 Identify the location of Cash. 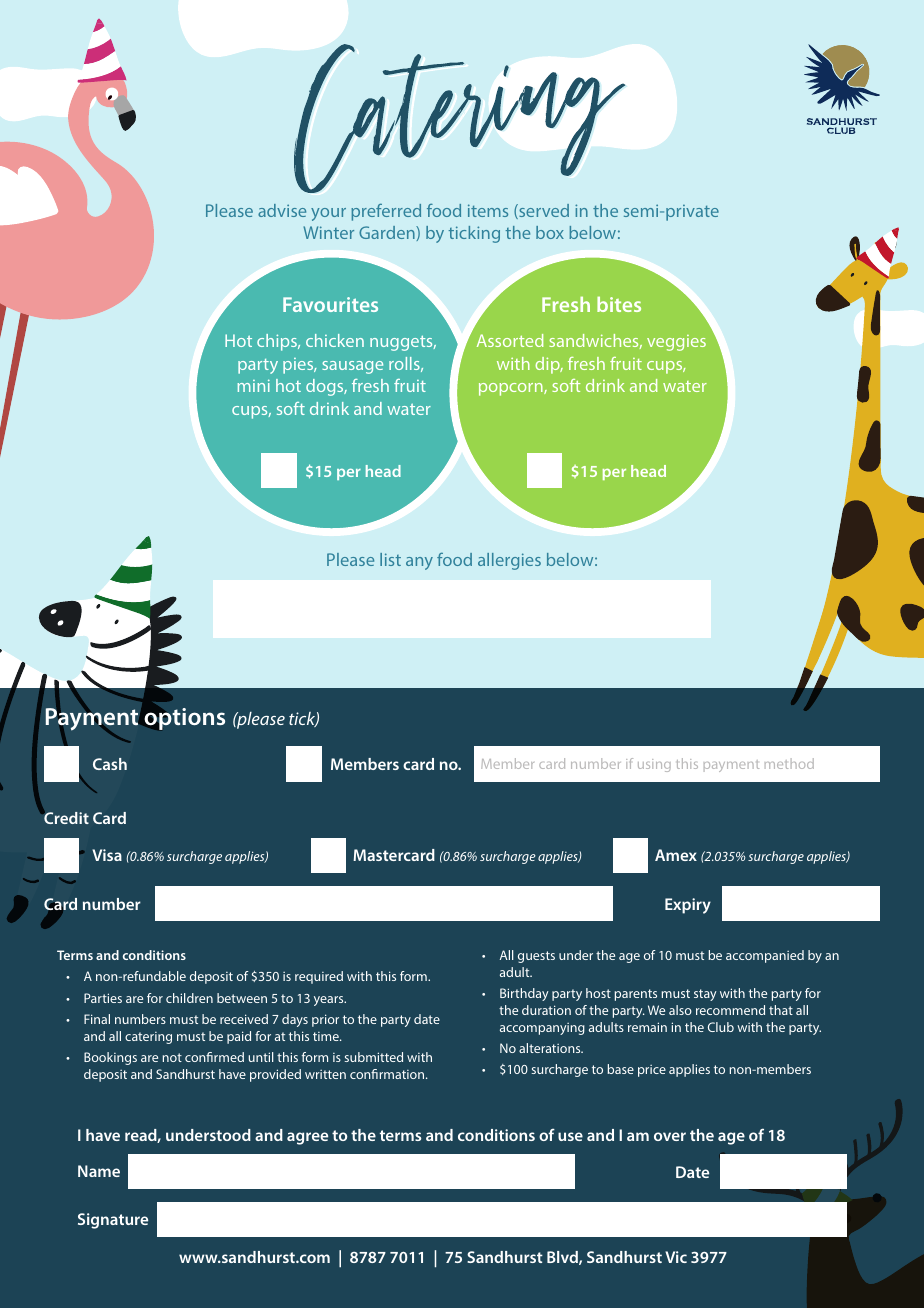
(110, 764).
